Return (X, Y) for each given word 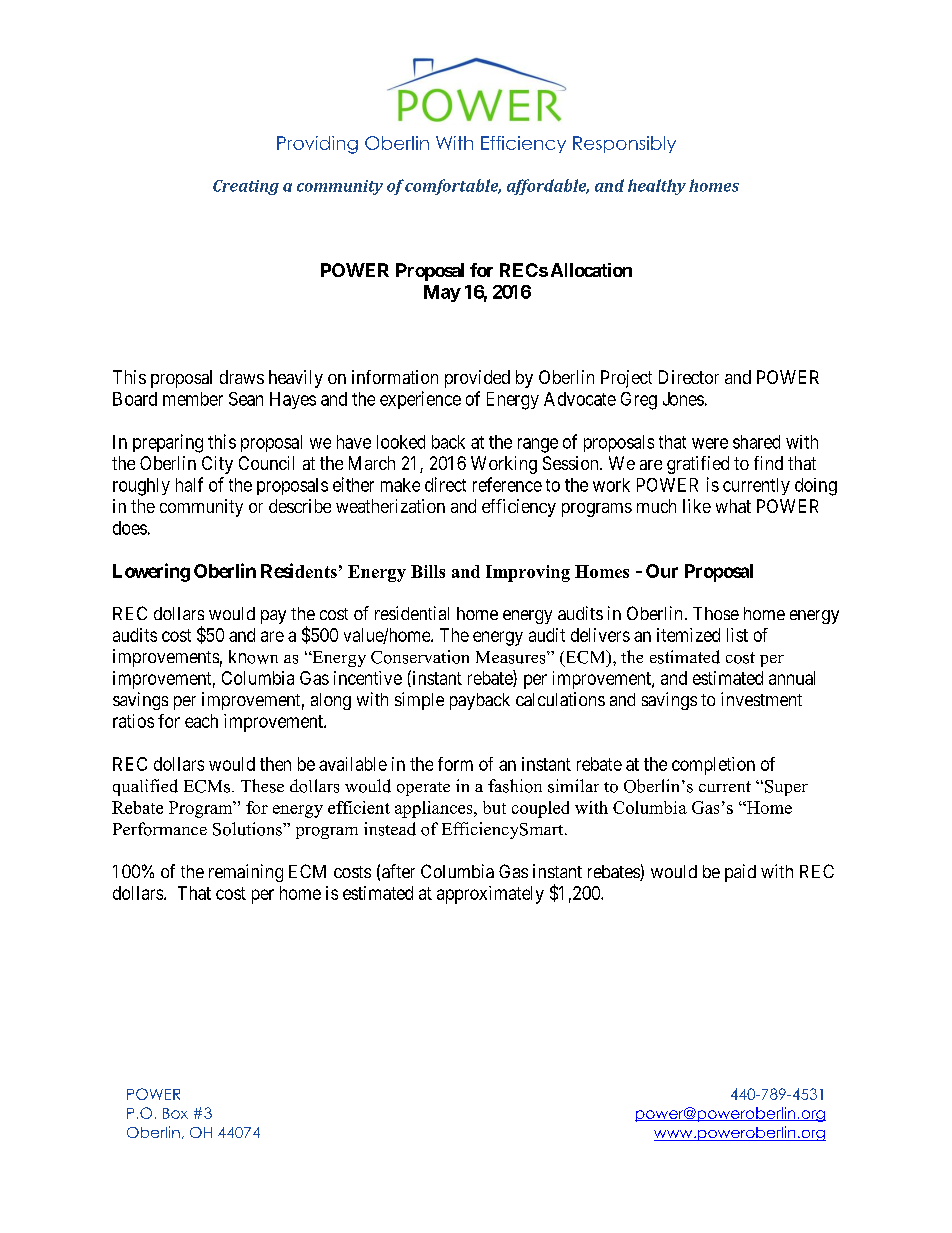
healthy (657, 187)
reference (507, 484)
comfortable (453, 187)
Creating (246, 187)
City (217, 465)
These (262, 786)
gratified (698, 465)
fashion (515, 786)
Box (175, 1113)
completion (713, 766)
